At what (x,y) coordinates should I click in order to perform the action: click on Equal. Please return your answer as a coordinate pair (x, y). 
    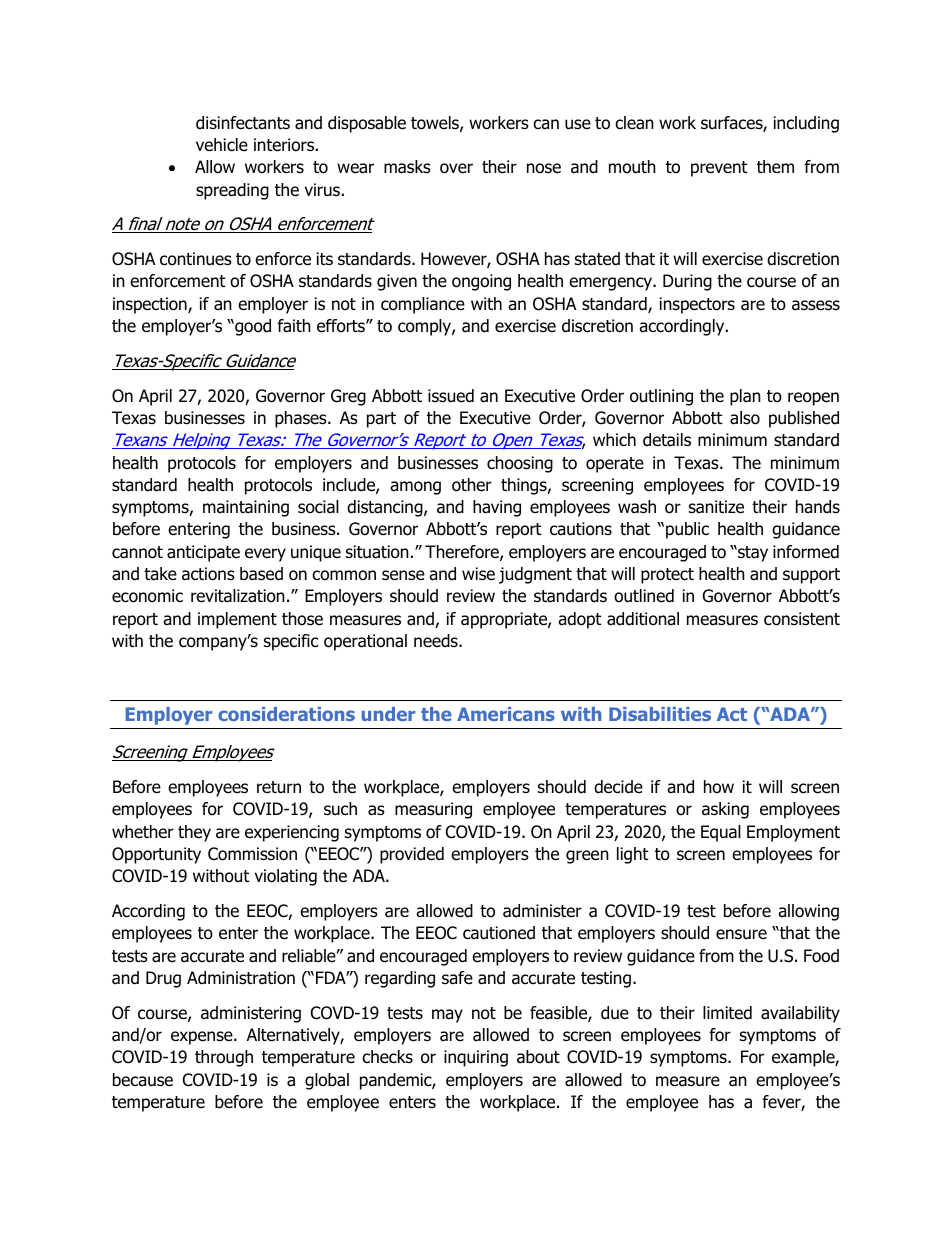
    Looking at the image, I should click on (721, 833).
